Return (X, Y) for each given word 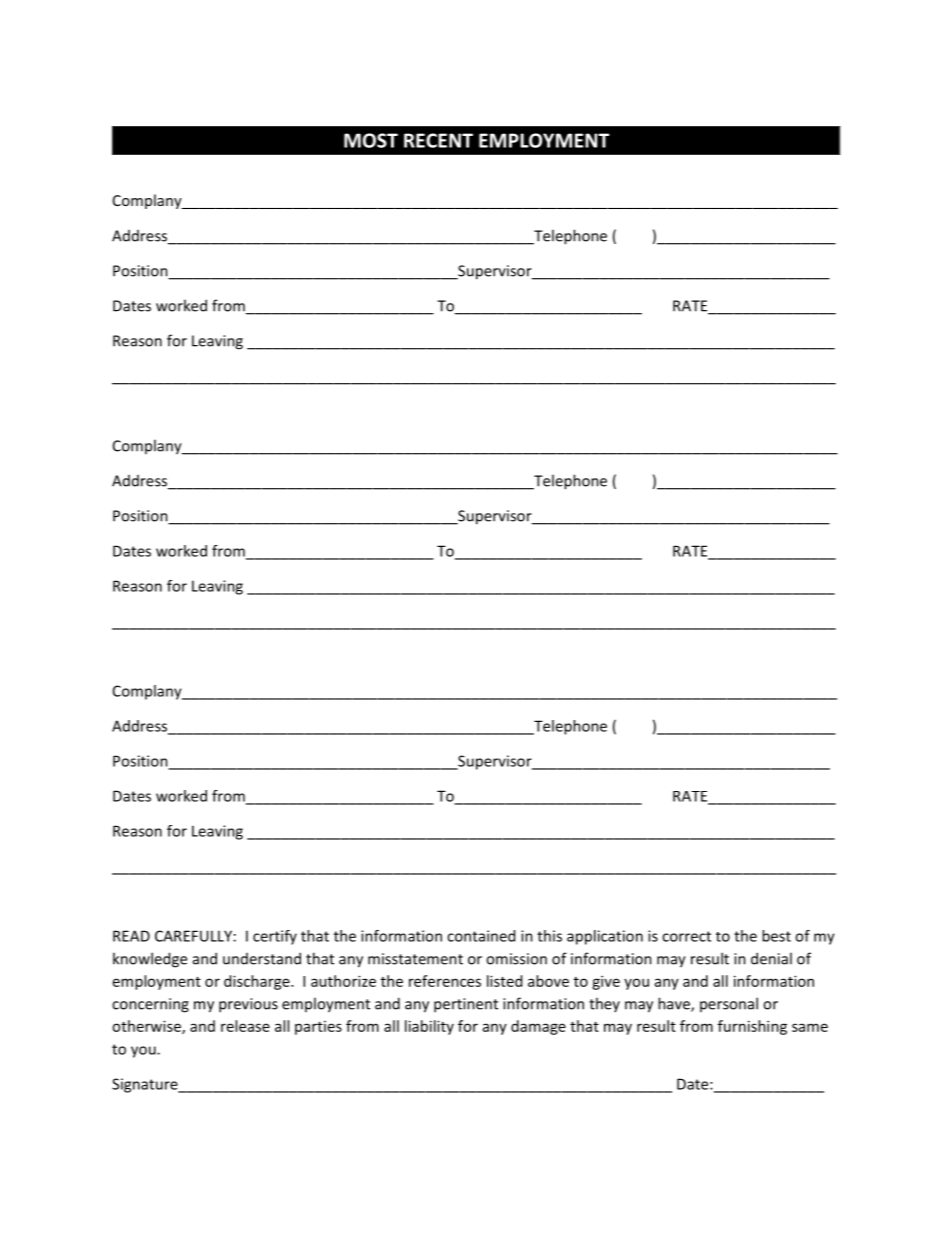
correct (686, 936)
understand (262, 958)
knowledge (150, 960)
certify (275, 937)
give (606, 982)
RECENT (438, 140)
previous (248, 1005)
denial (771, 958)
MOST (371, 140)
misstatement (415, 959)
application (605, 937)
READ (131, 936)
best (776, 936)
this (549, 936)
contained (481, 936)
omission (516, 959)
